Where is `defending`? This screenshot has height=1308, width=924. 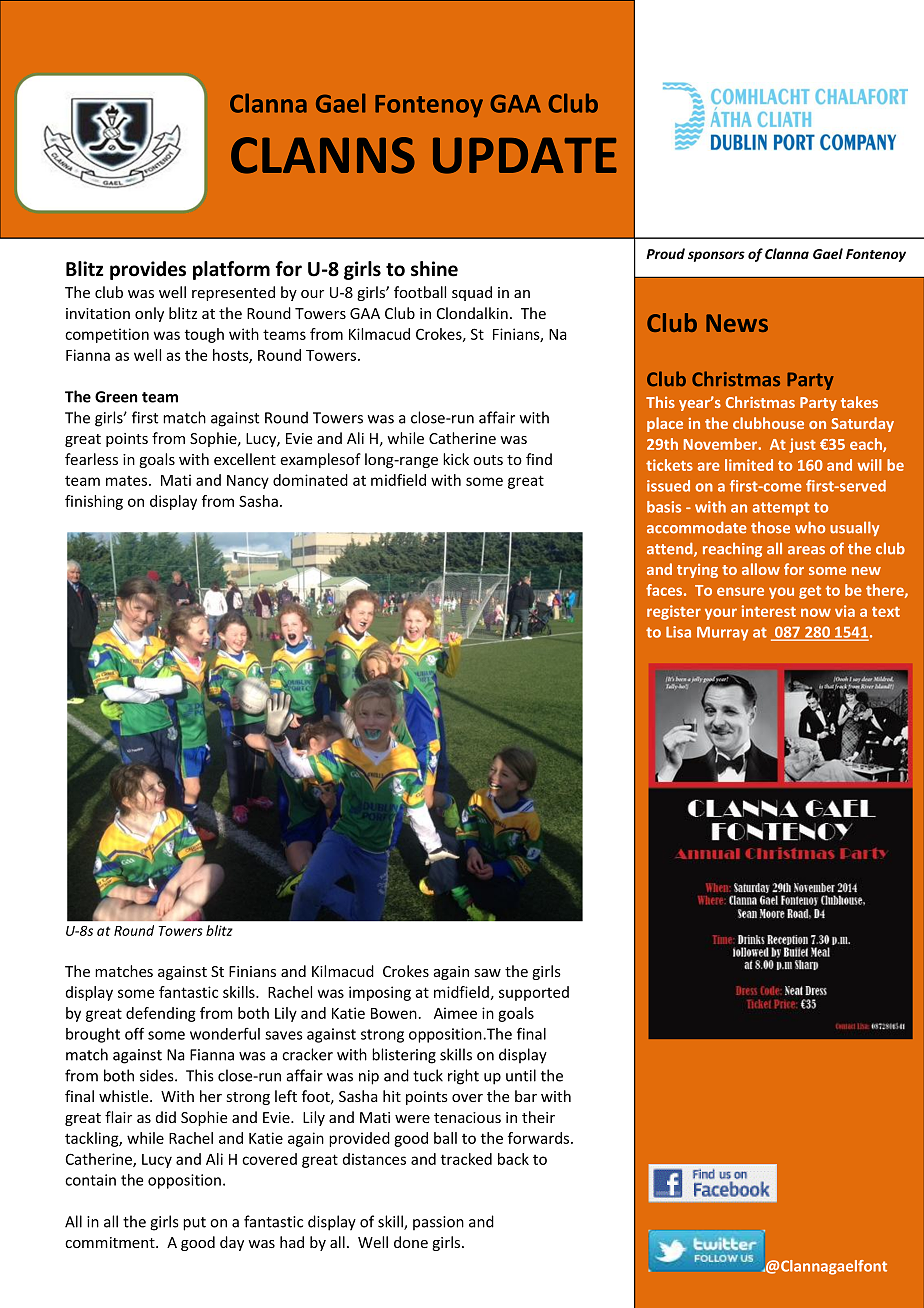
defending is located at coordinates (161, 1014).
